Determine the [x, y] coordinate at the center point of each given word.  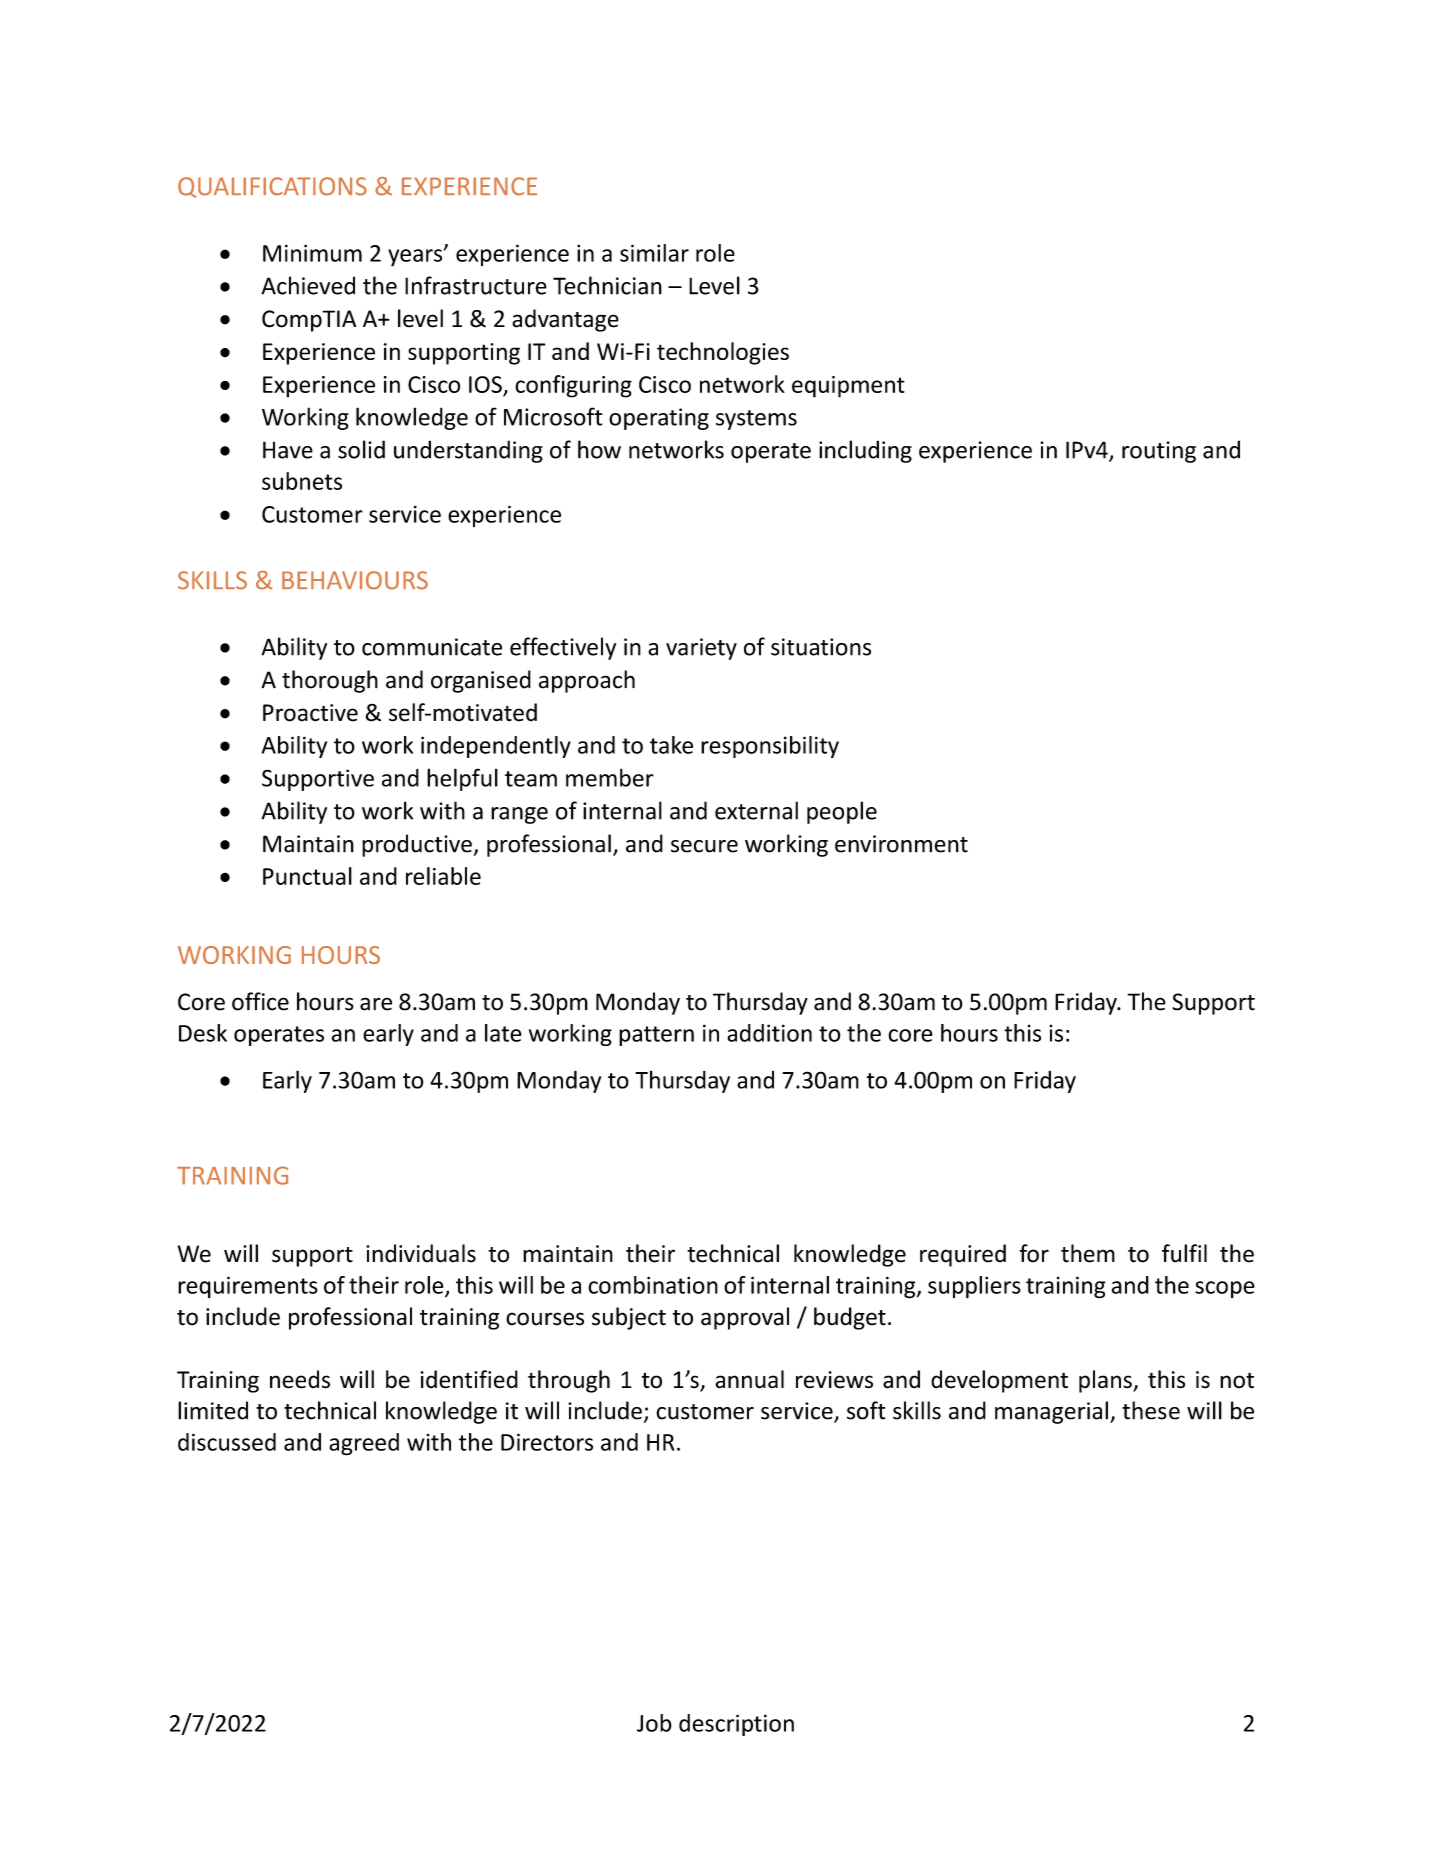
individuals [421, 1253]
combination [653, 1285]
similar [654, 253]
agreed [364, 1444]
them [1088, 1253]
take [671, 745]
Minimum [312, 253]
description [736, 1725]
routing [1159, 452]
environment [901, 844]
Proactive [310, 713]
